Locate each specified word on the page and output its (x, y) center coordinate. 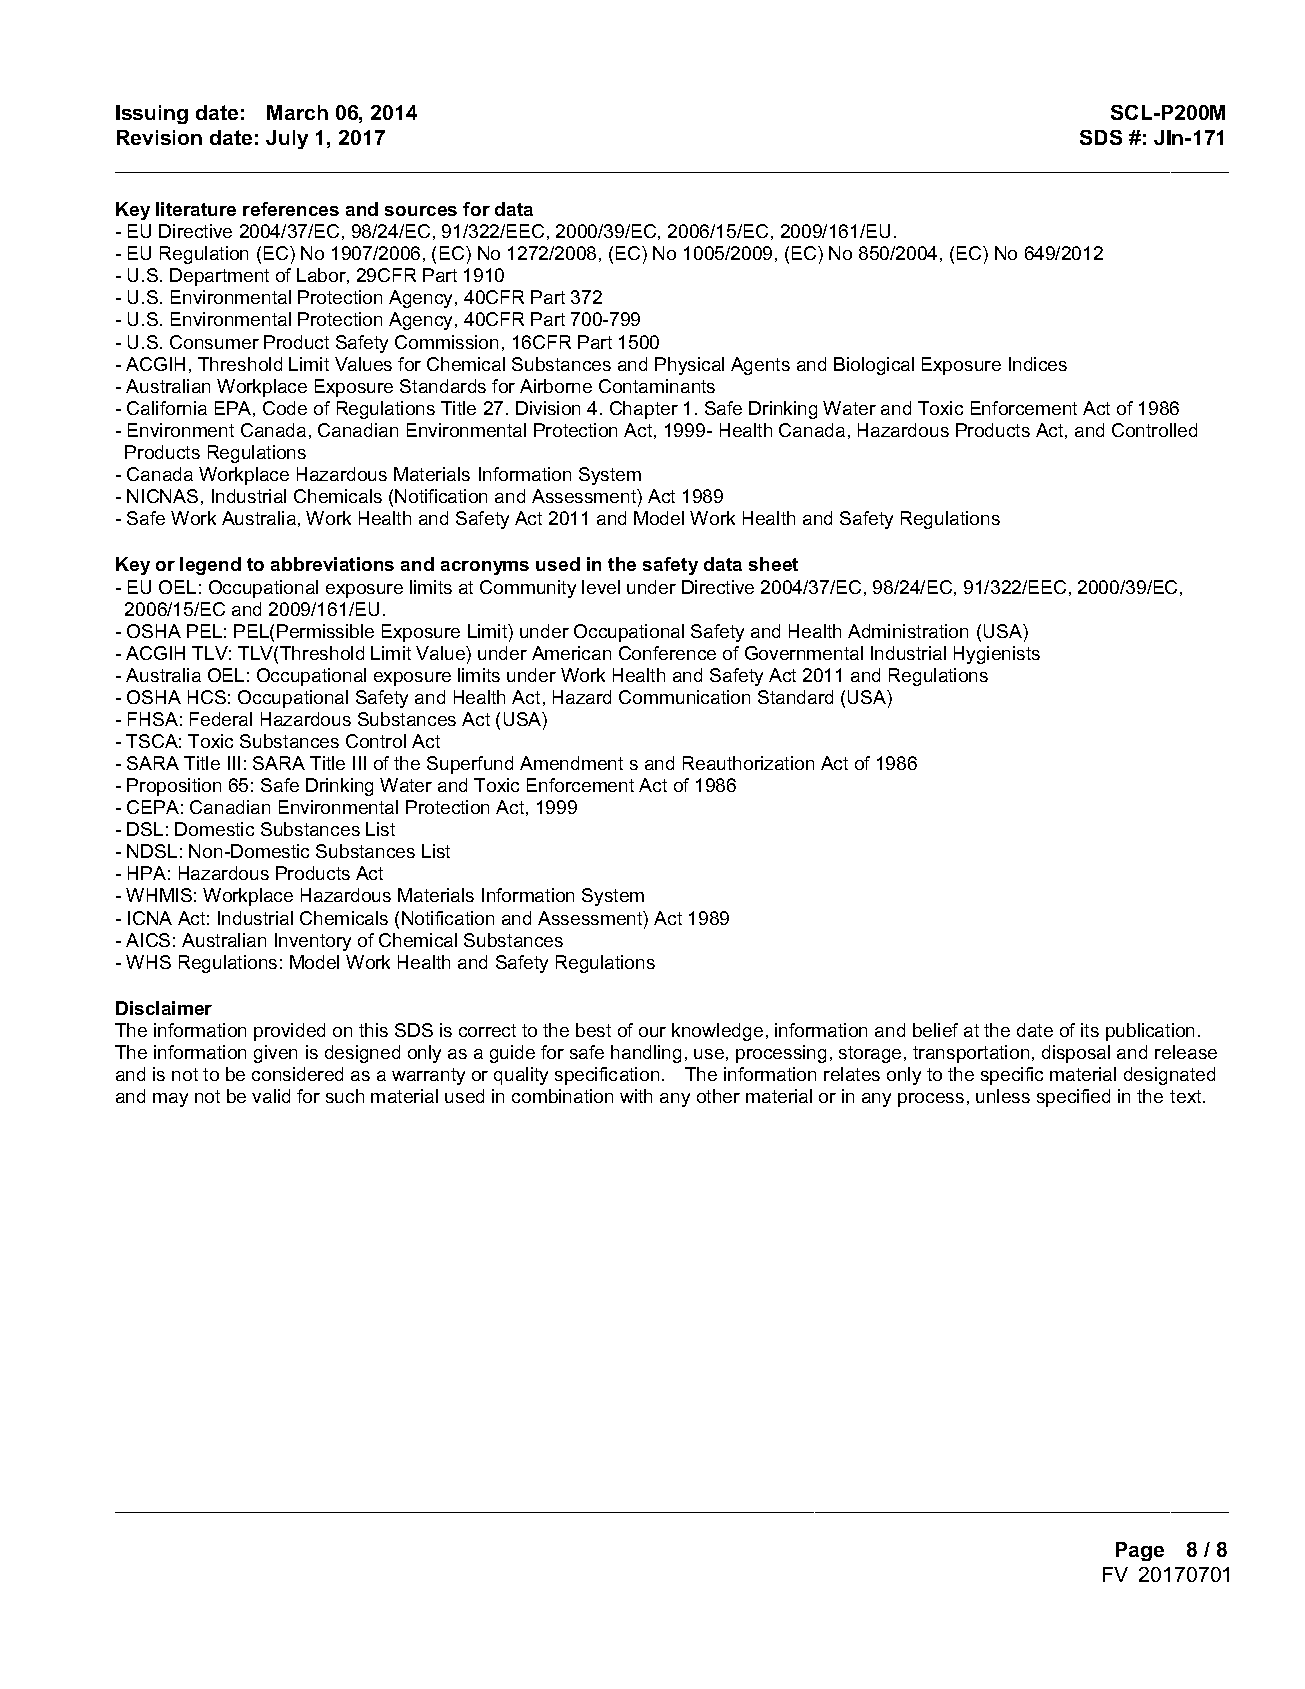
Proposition (174, 787)
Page (1140, 1551)
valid (271, 1096)
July (287, 139)
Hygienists (997, 655)
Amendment (571, 763)
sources (421, 211)
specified (1073, 1098)
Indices (1038, 364)
